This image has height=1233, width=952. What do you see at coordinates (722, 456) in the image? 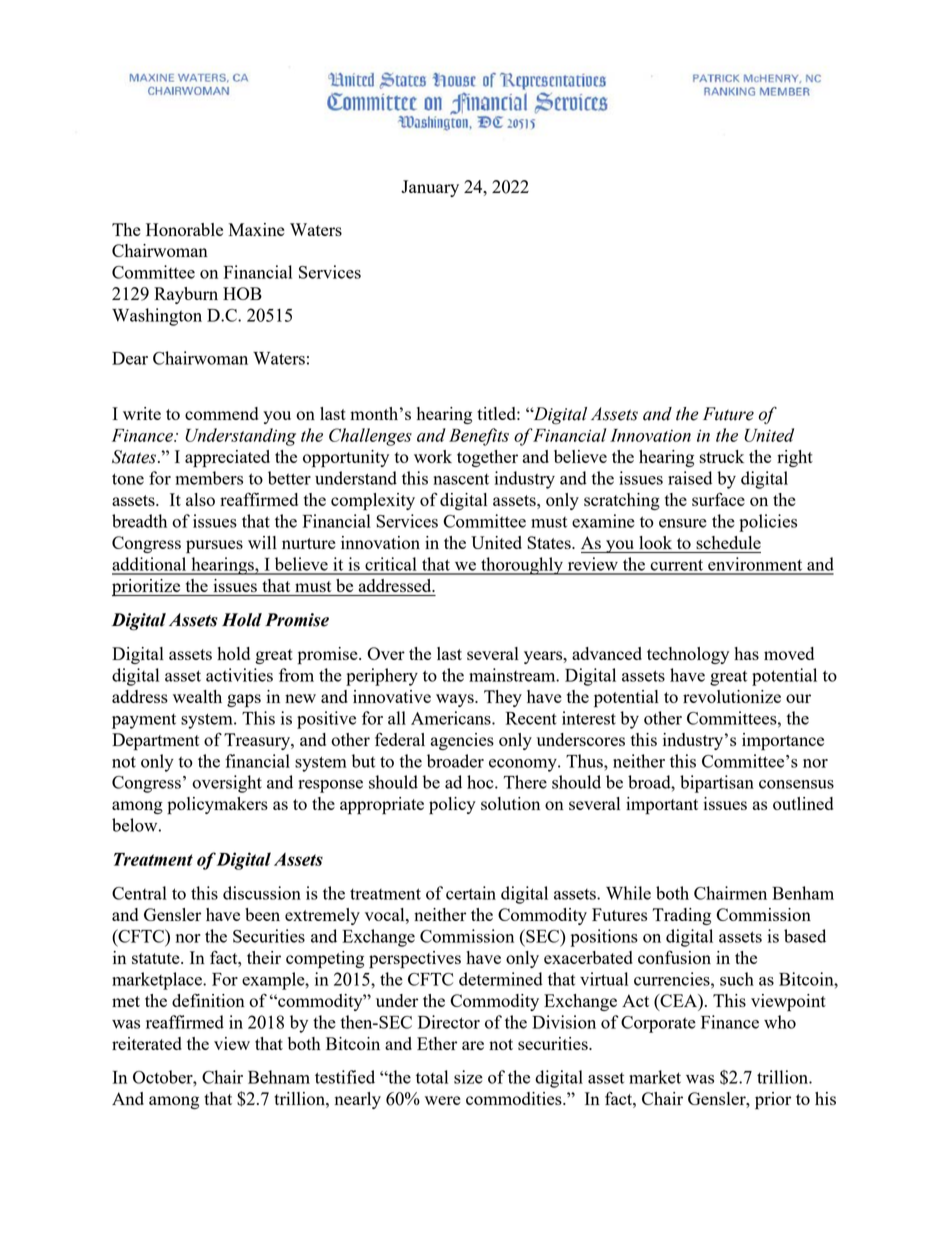
I see `struck` at bounding box center [722, 456].
